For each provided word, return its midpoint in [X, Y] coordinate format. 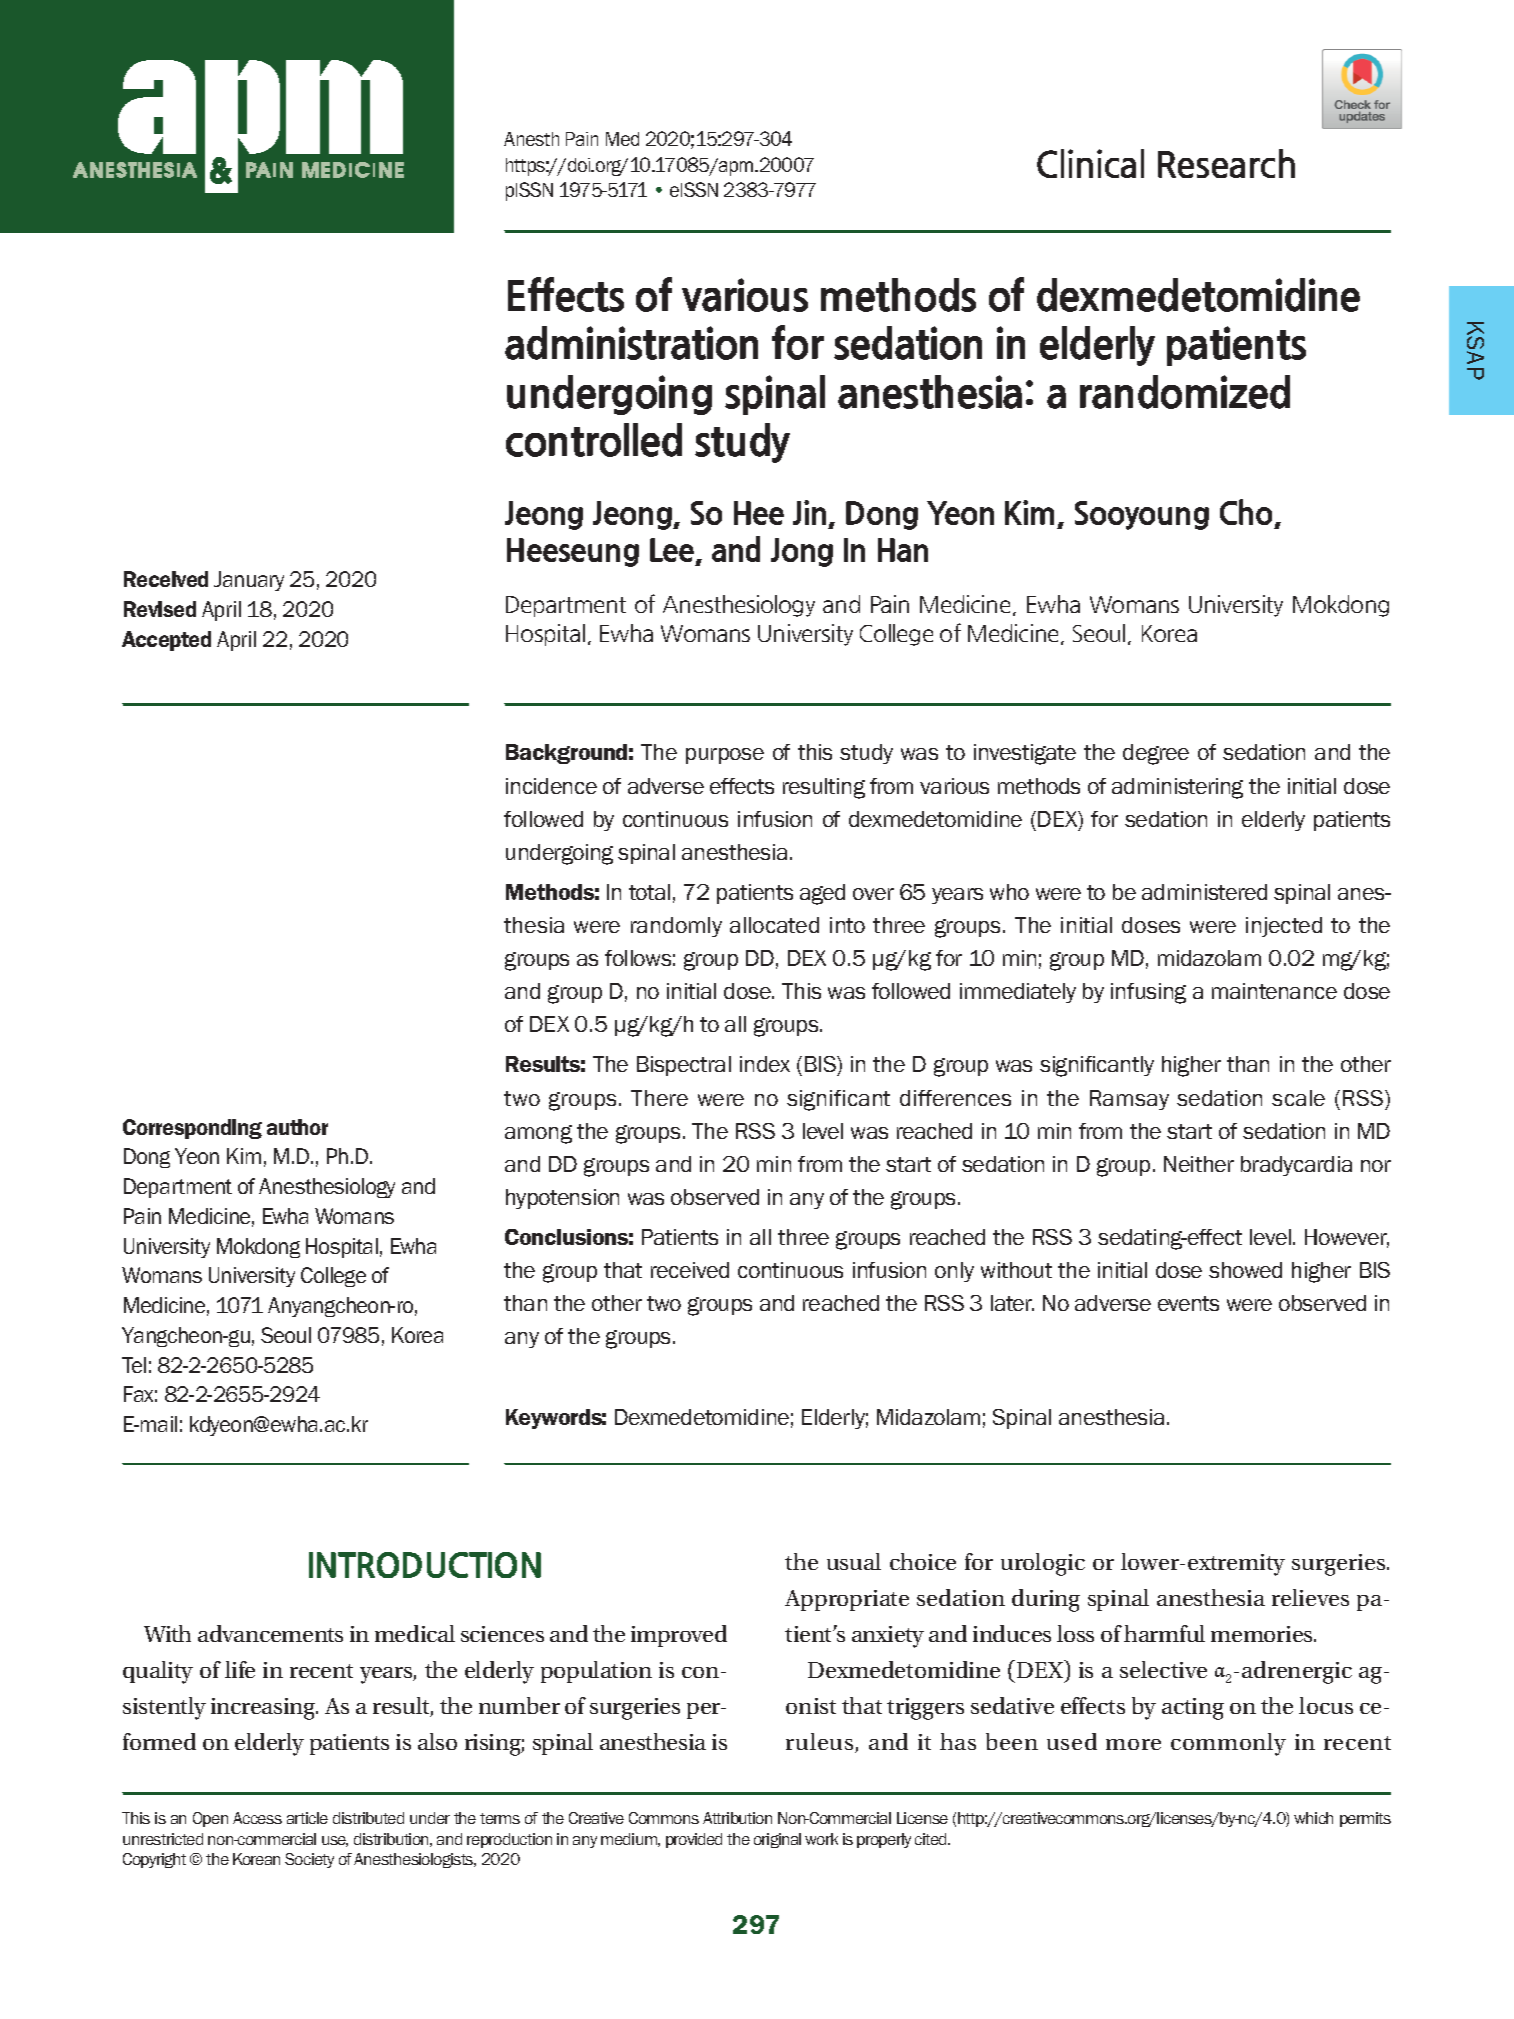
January [249, 581]
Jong [802, 552]
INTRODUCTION [425, 1565]
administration [631, 343]
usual [854, 1561]
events [1188, 1303]
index [765, 1064]
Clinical [1090, 163]
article [307, 1818]
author [297, 1127]
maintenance [1274, 991]
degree [1156, 754]
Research [1226, 163]
